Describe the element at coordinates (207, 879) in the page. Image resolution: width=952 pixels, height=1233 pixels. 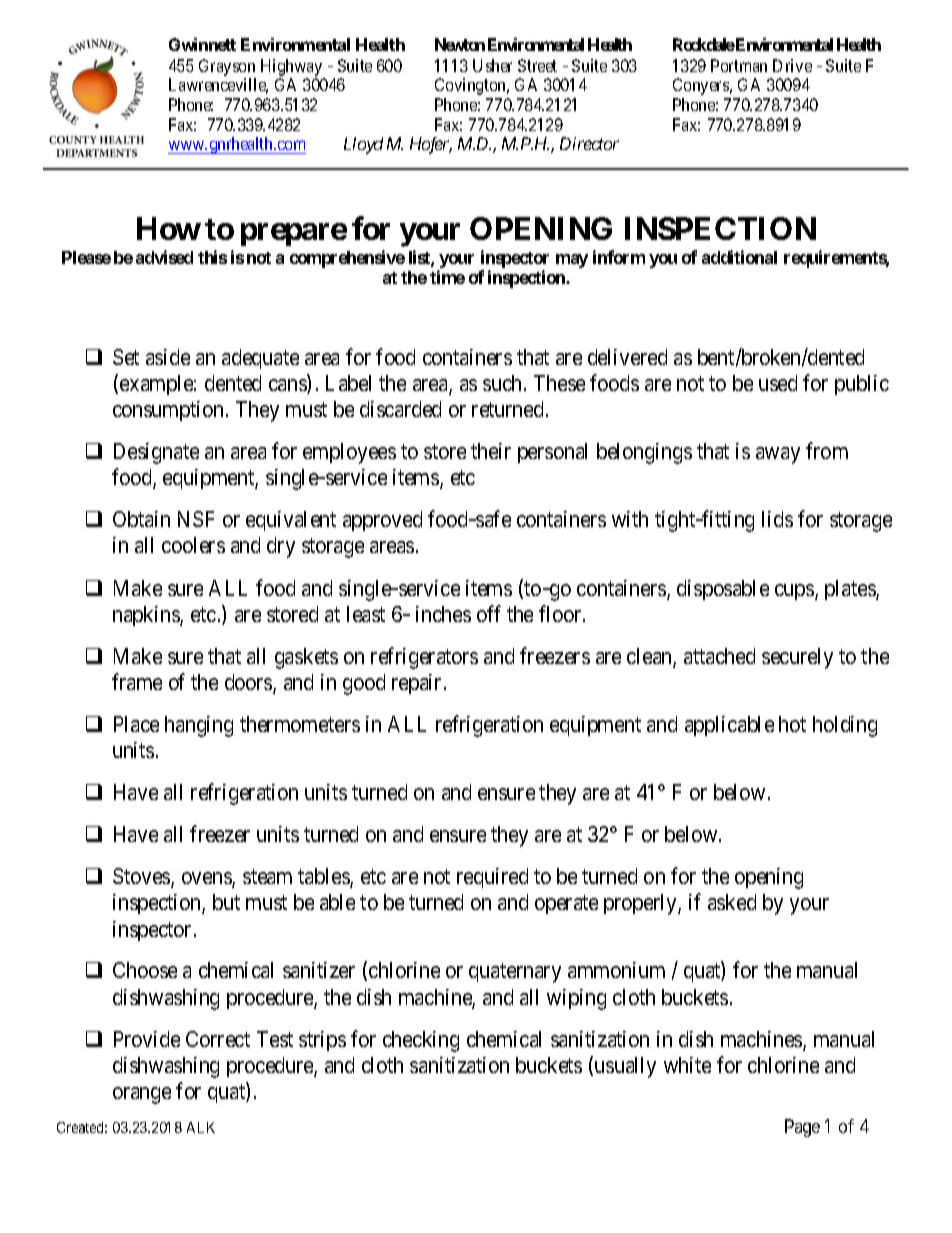
I see `ovens` at that location.
